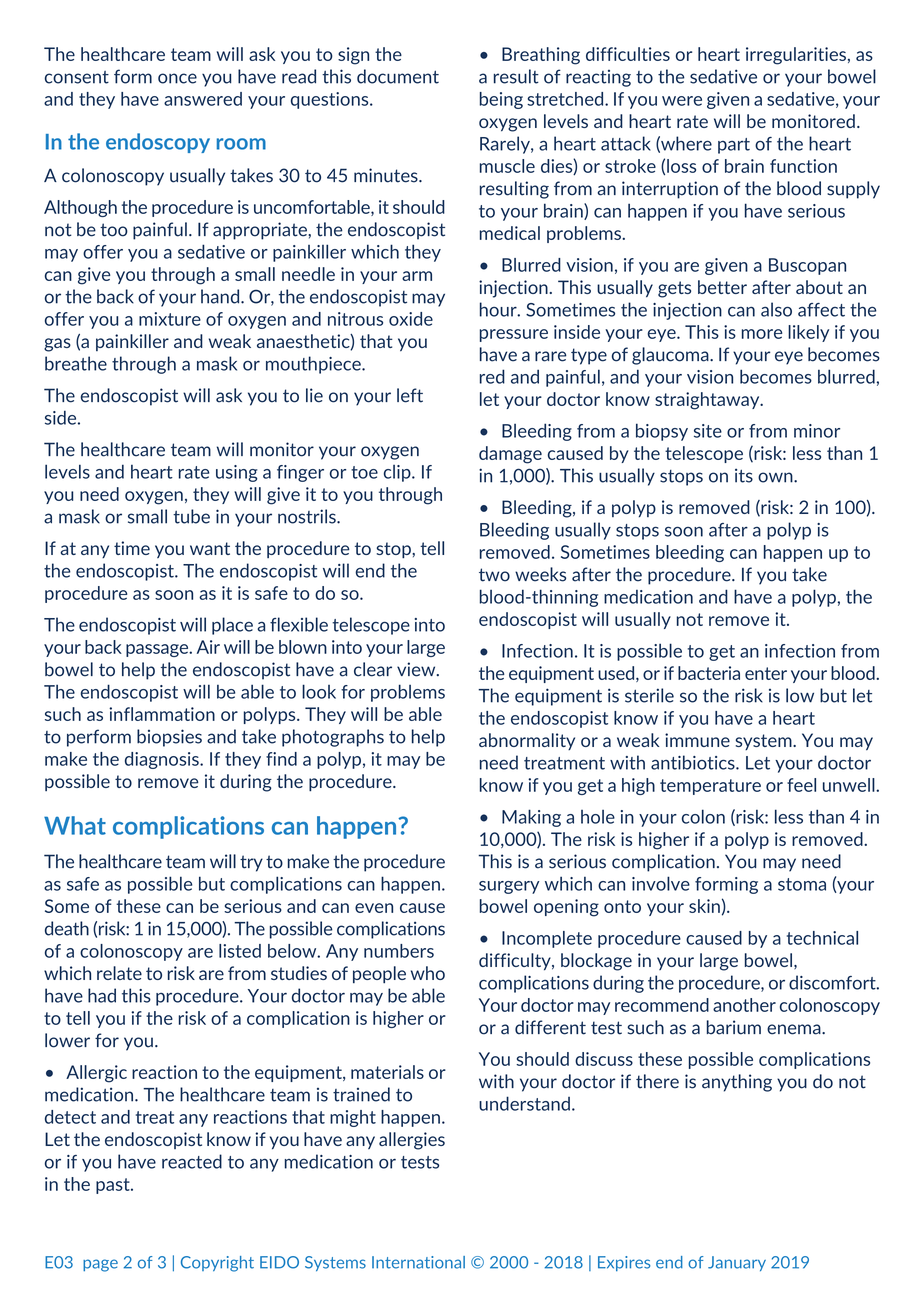 The width and height of the image is (924, 1308). Describe the element at coordinates (177, 78) in the image. I see `once` at that location.
